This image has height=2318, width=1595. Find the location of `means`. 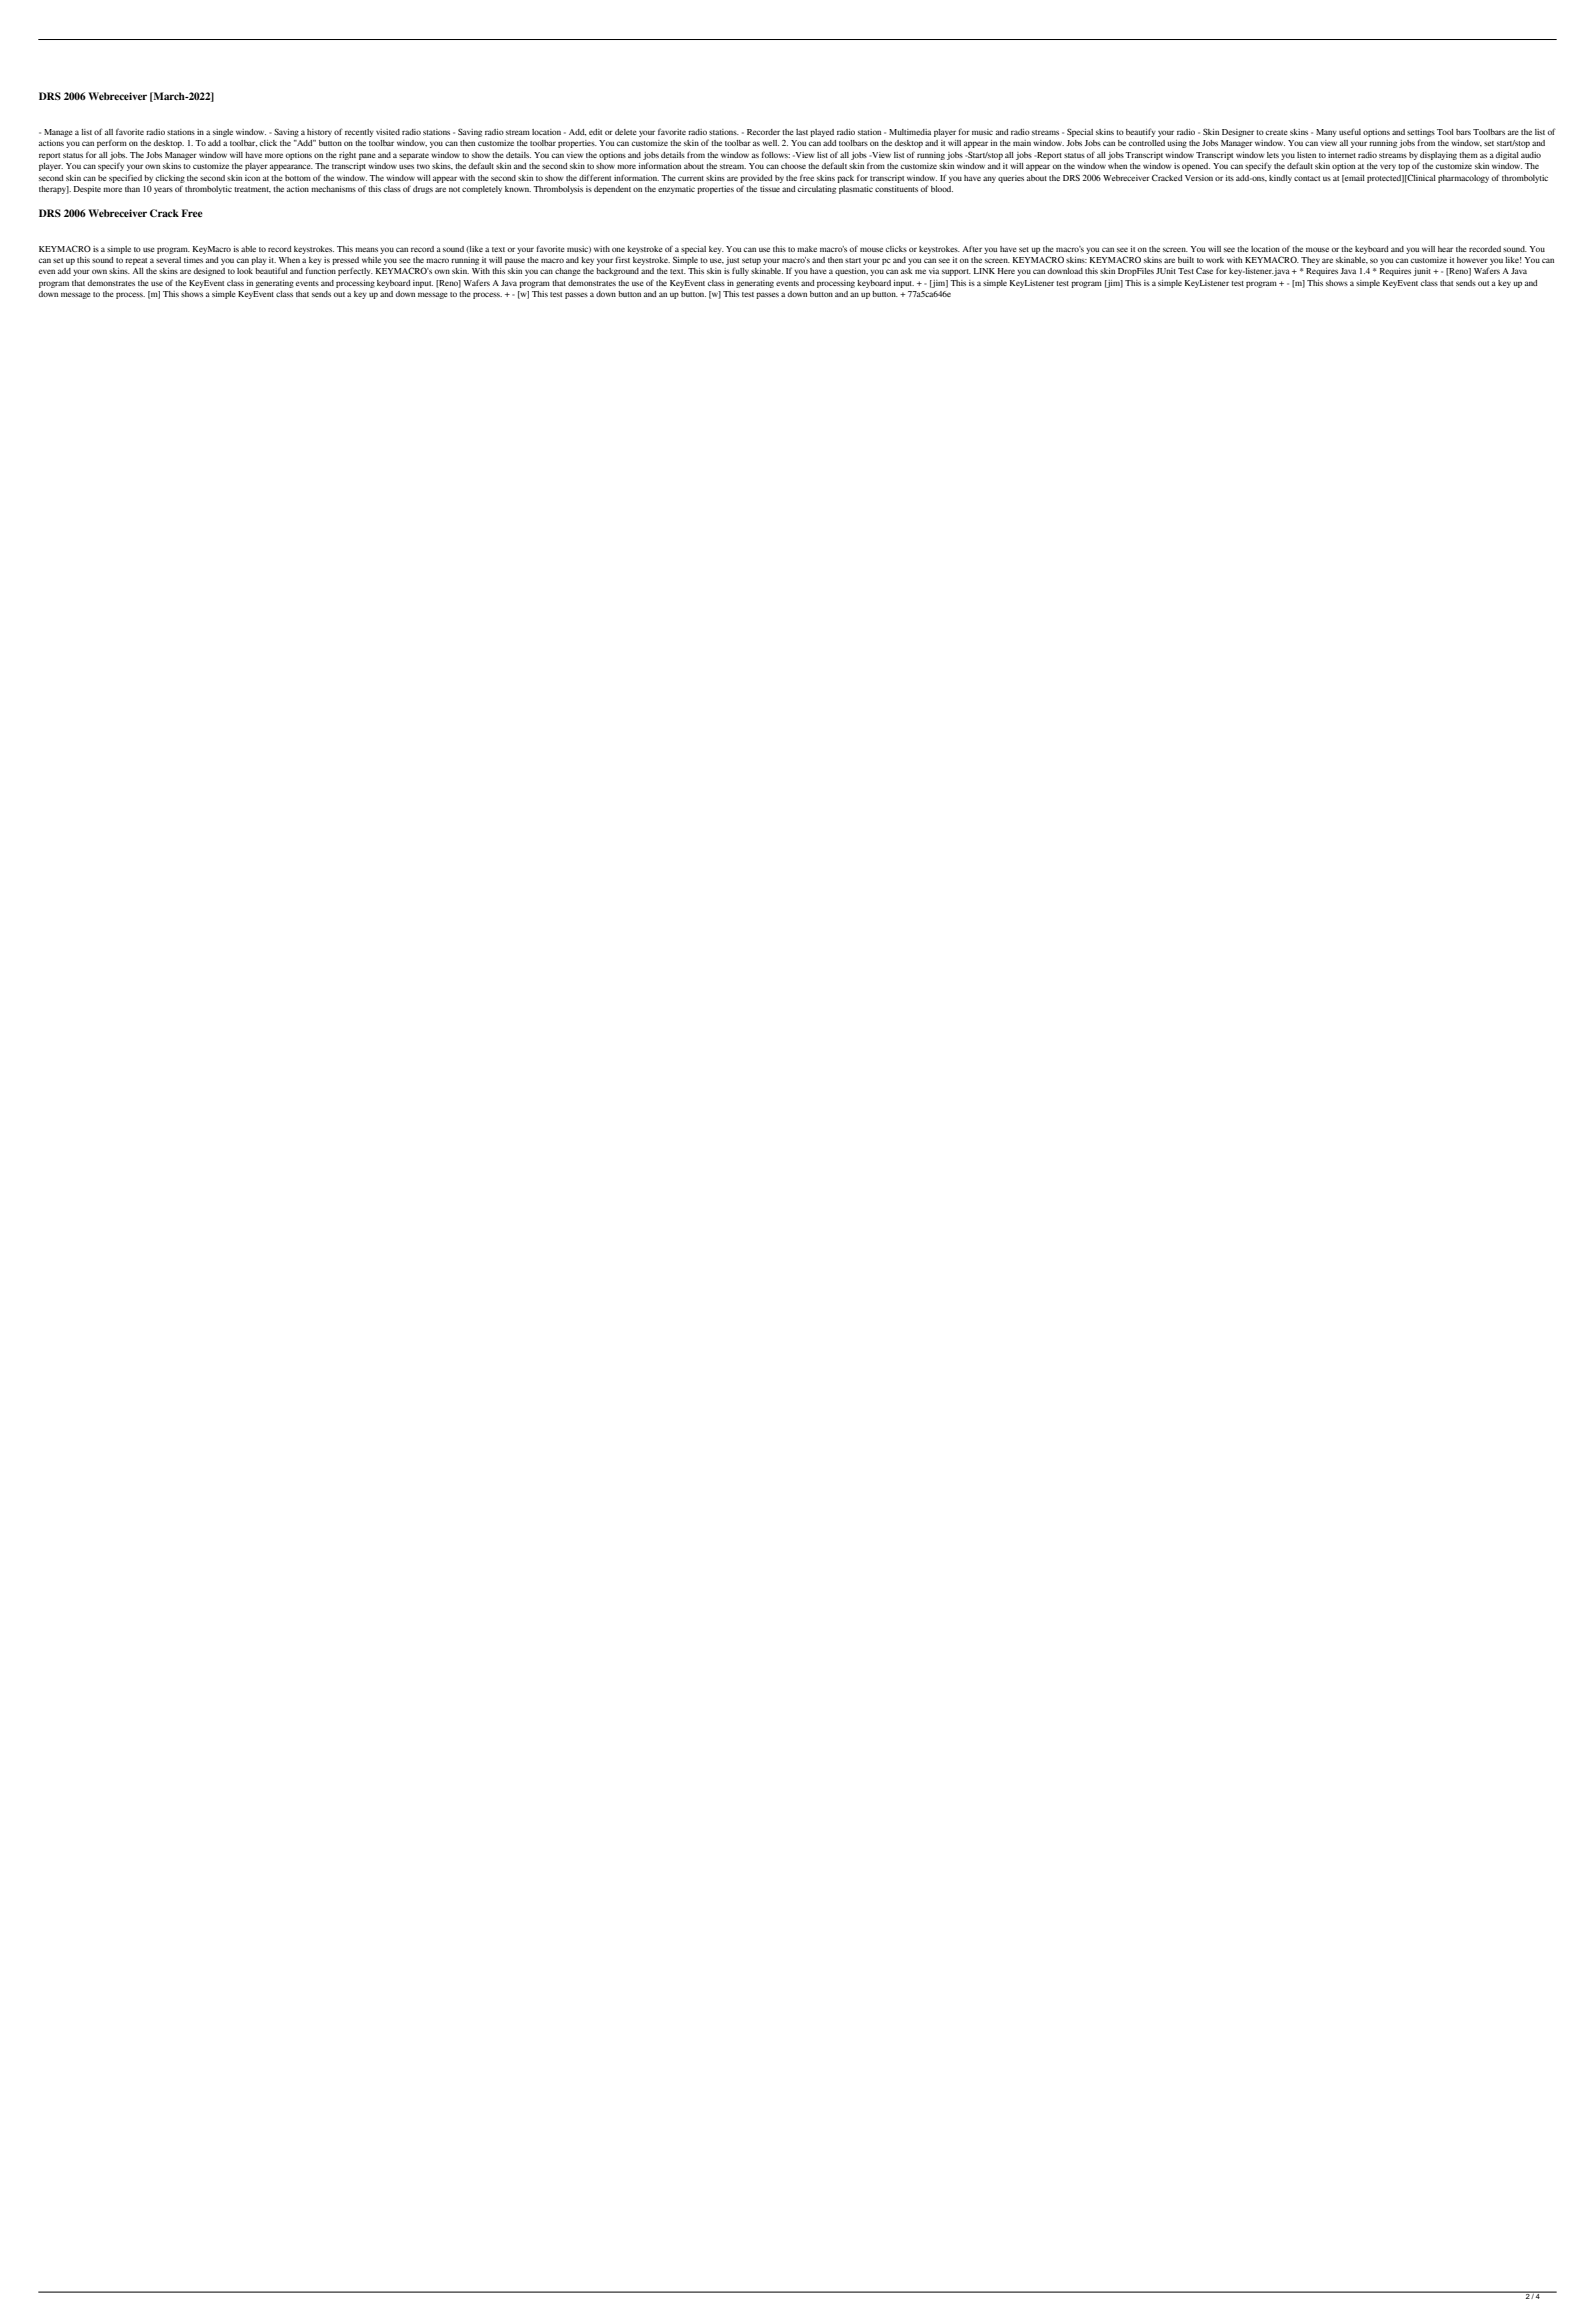

means is located at coordinates (366, 249).
